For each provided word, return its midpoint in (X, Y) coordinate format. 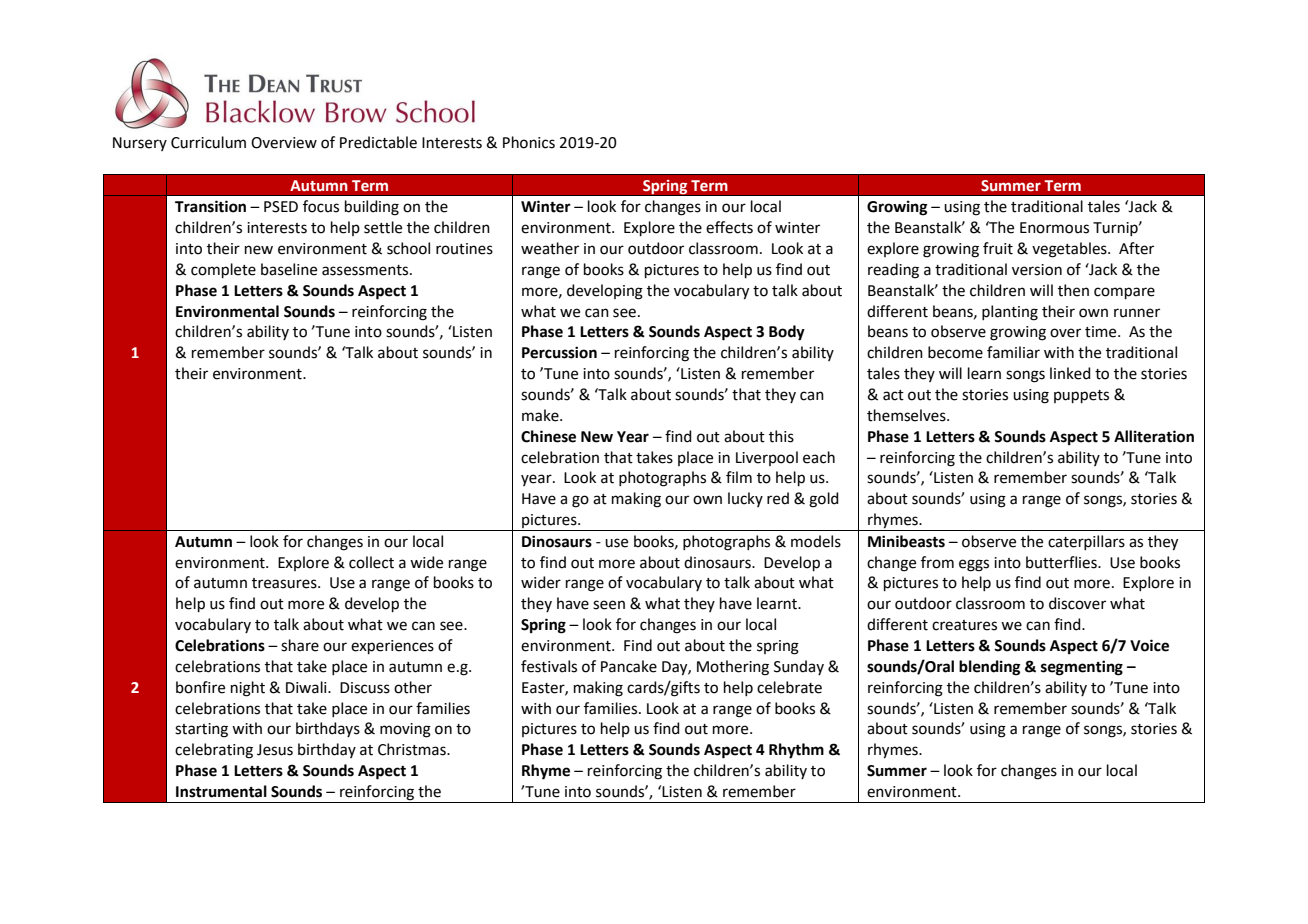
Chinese (548, 436)
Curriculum (208, 142)
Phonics (529, 142)
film (739, 477)
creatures (964, 625)
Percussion (559, 352)
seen (609, 605)
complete (223, 270)
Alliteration (1154, 436)
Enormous (1054, 228)
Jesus (275, 750)
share (300, 645)
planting (1010, 313)
